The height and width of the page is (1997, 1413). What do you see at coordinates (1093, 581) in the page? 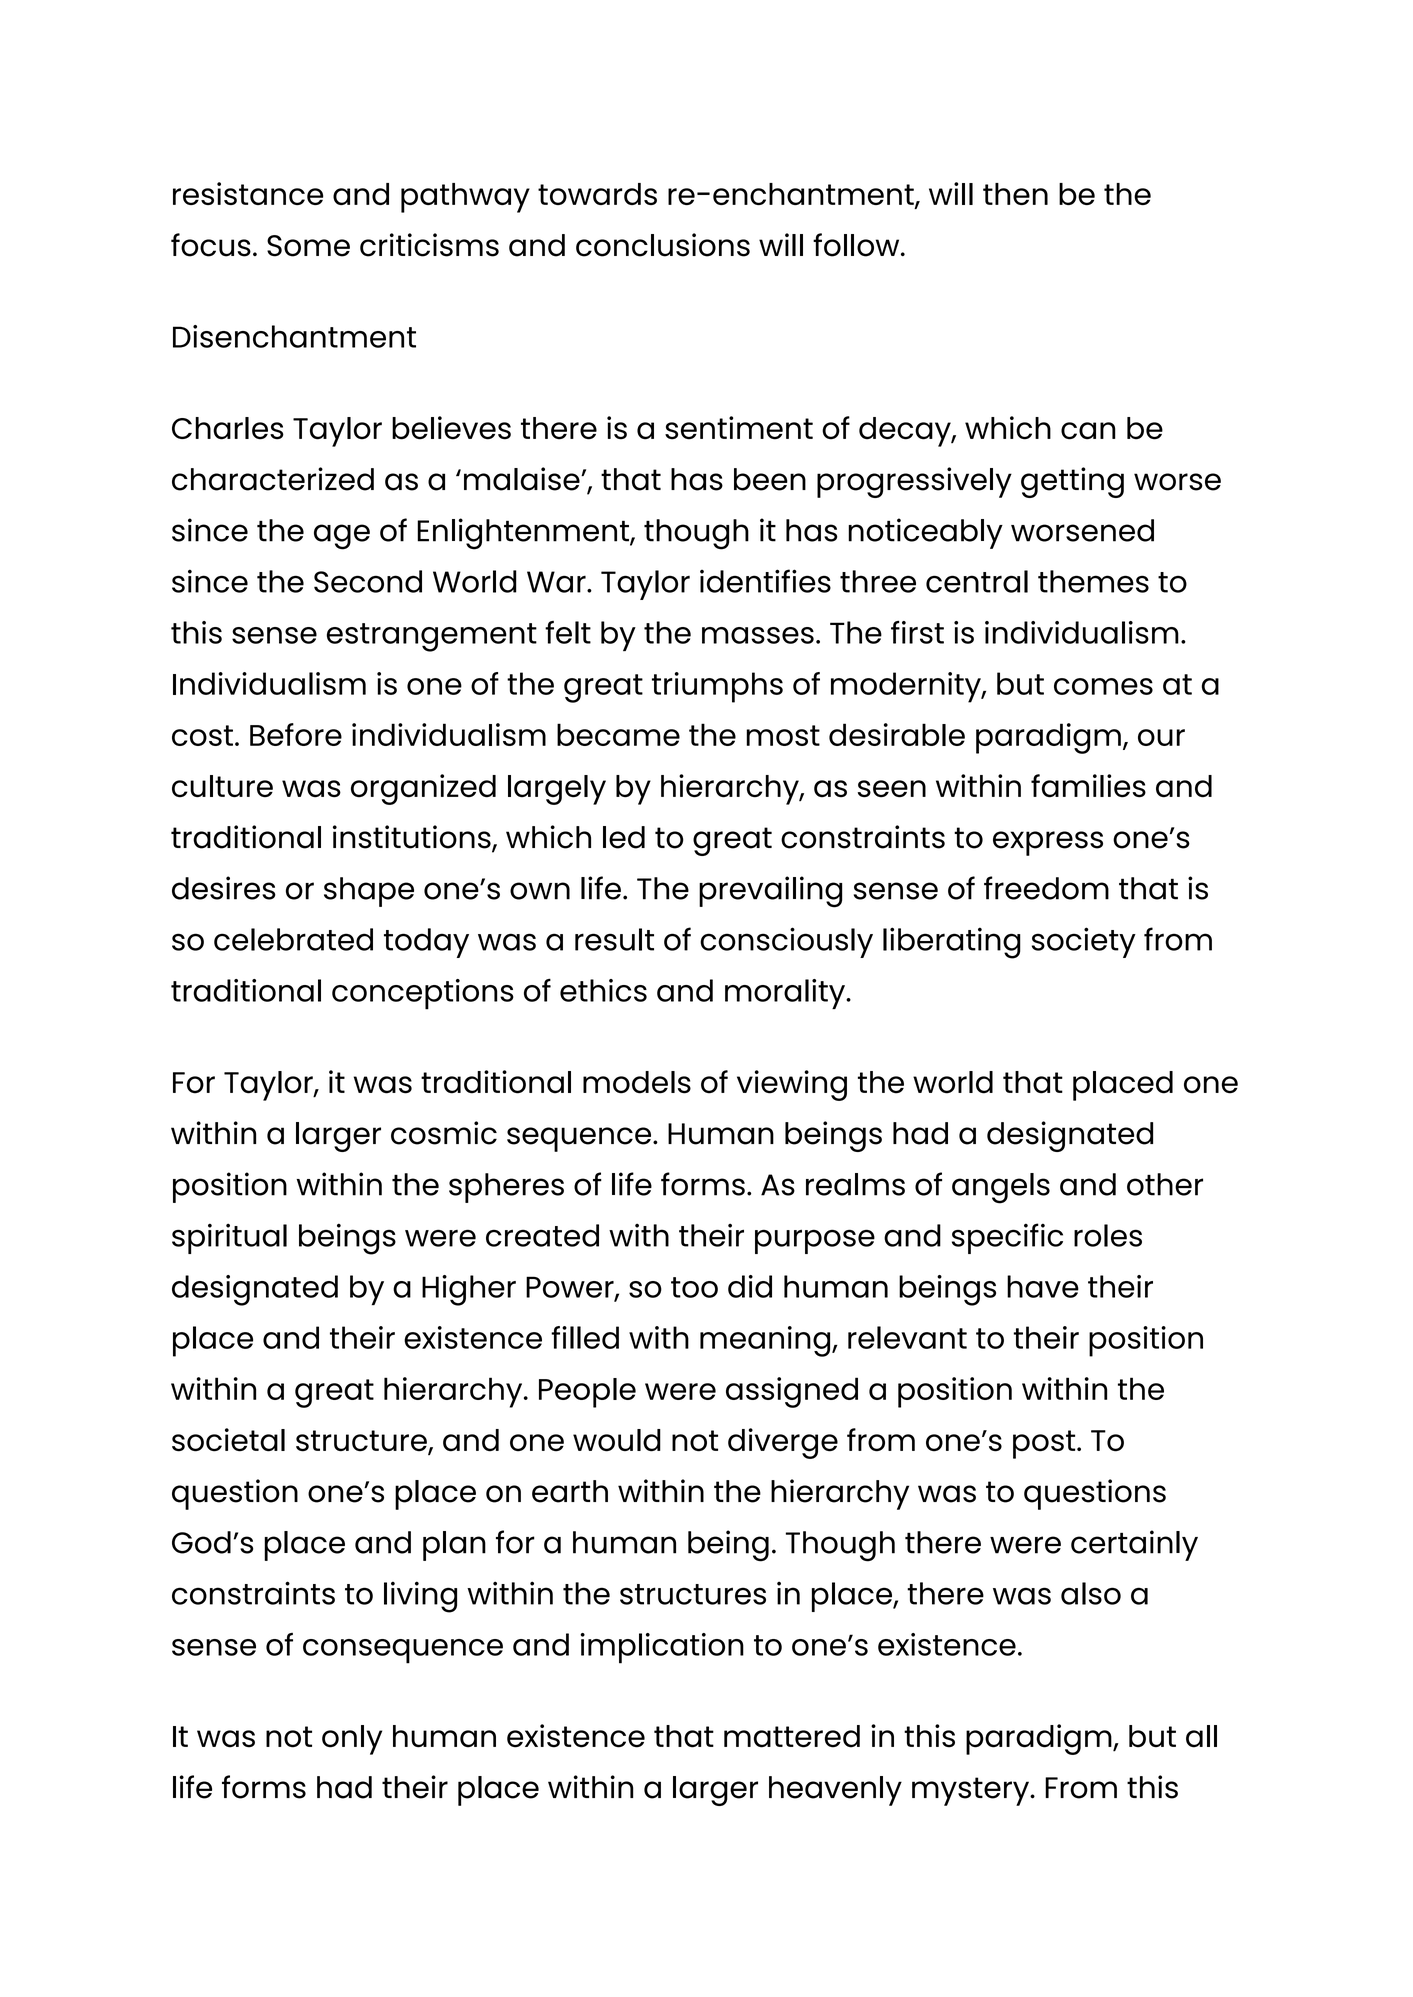
I see `themes` at bounding box center [1093, 581].
